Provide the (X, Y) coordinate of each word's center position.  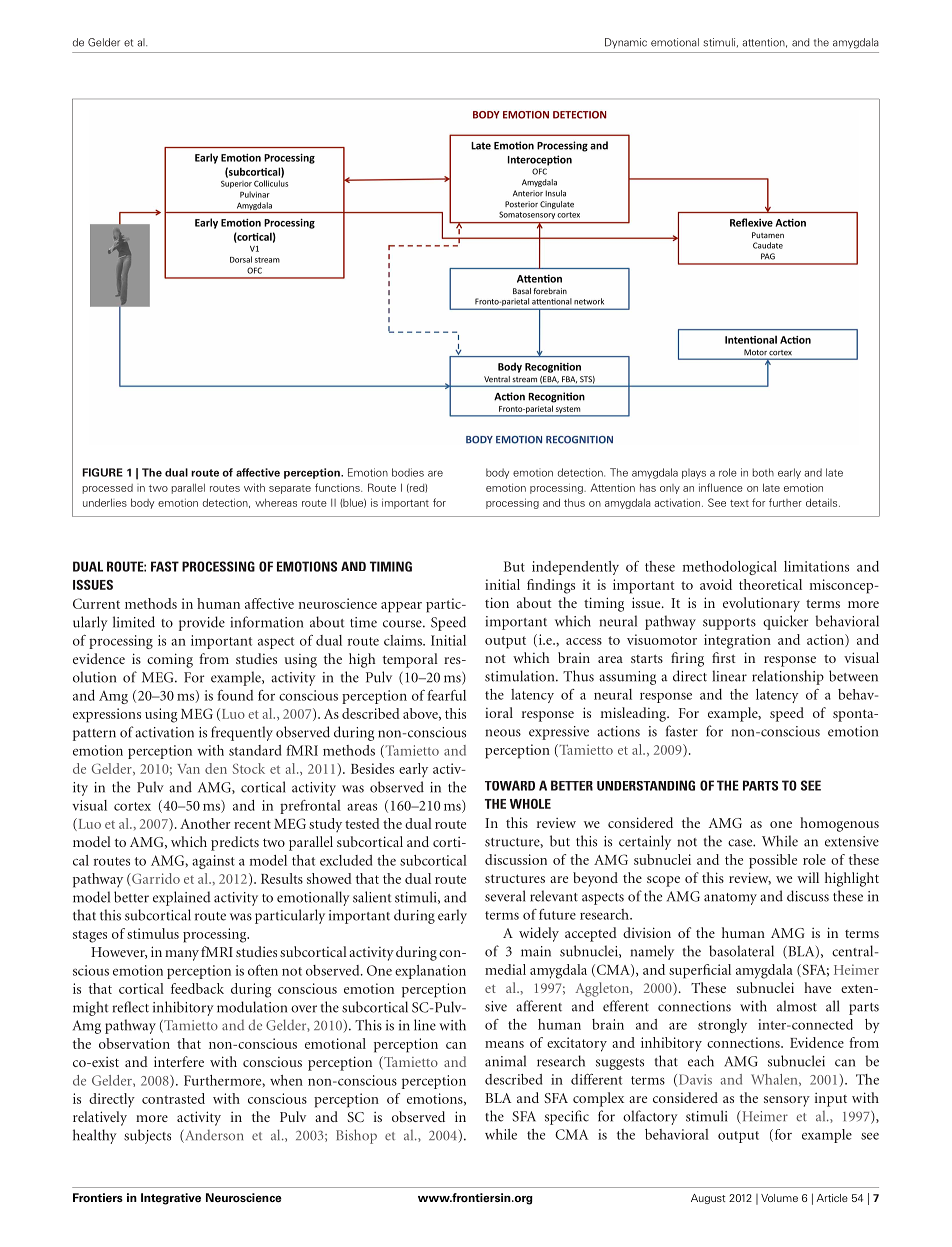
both (763, 472)
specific (567, 1117)
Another (205, 823)
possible (773, 861)
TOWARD (510, 785)
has (648, 488)
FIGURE (102, 472)
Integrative (171, 1199)
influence (721, 487)
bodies (408, 472)
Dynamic (626, 43)
